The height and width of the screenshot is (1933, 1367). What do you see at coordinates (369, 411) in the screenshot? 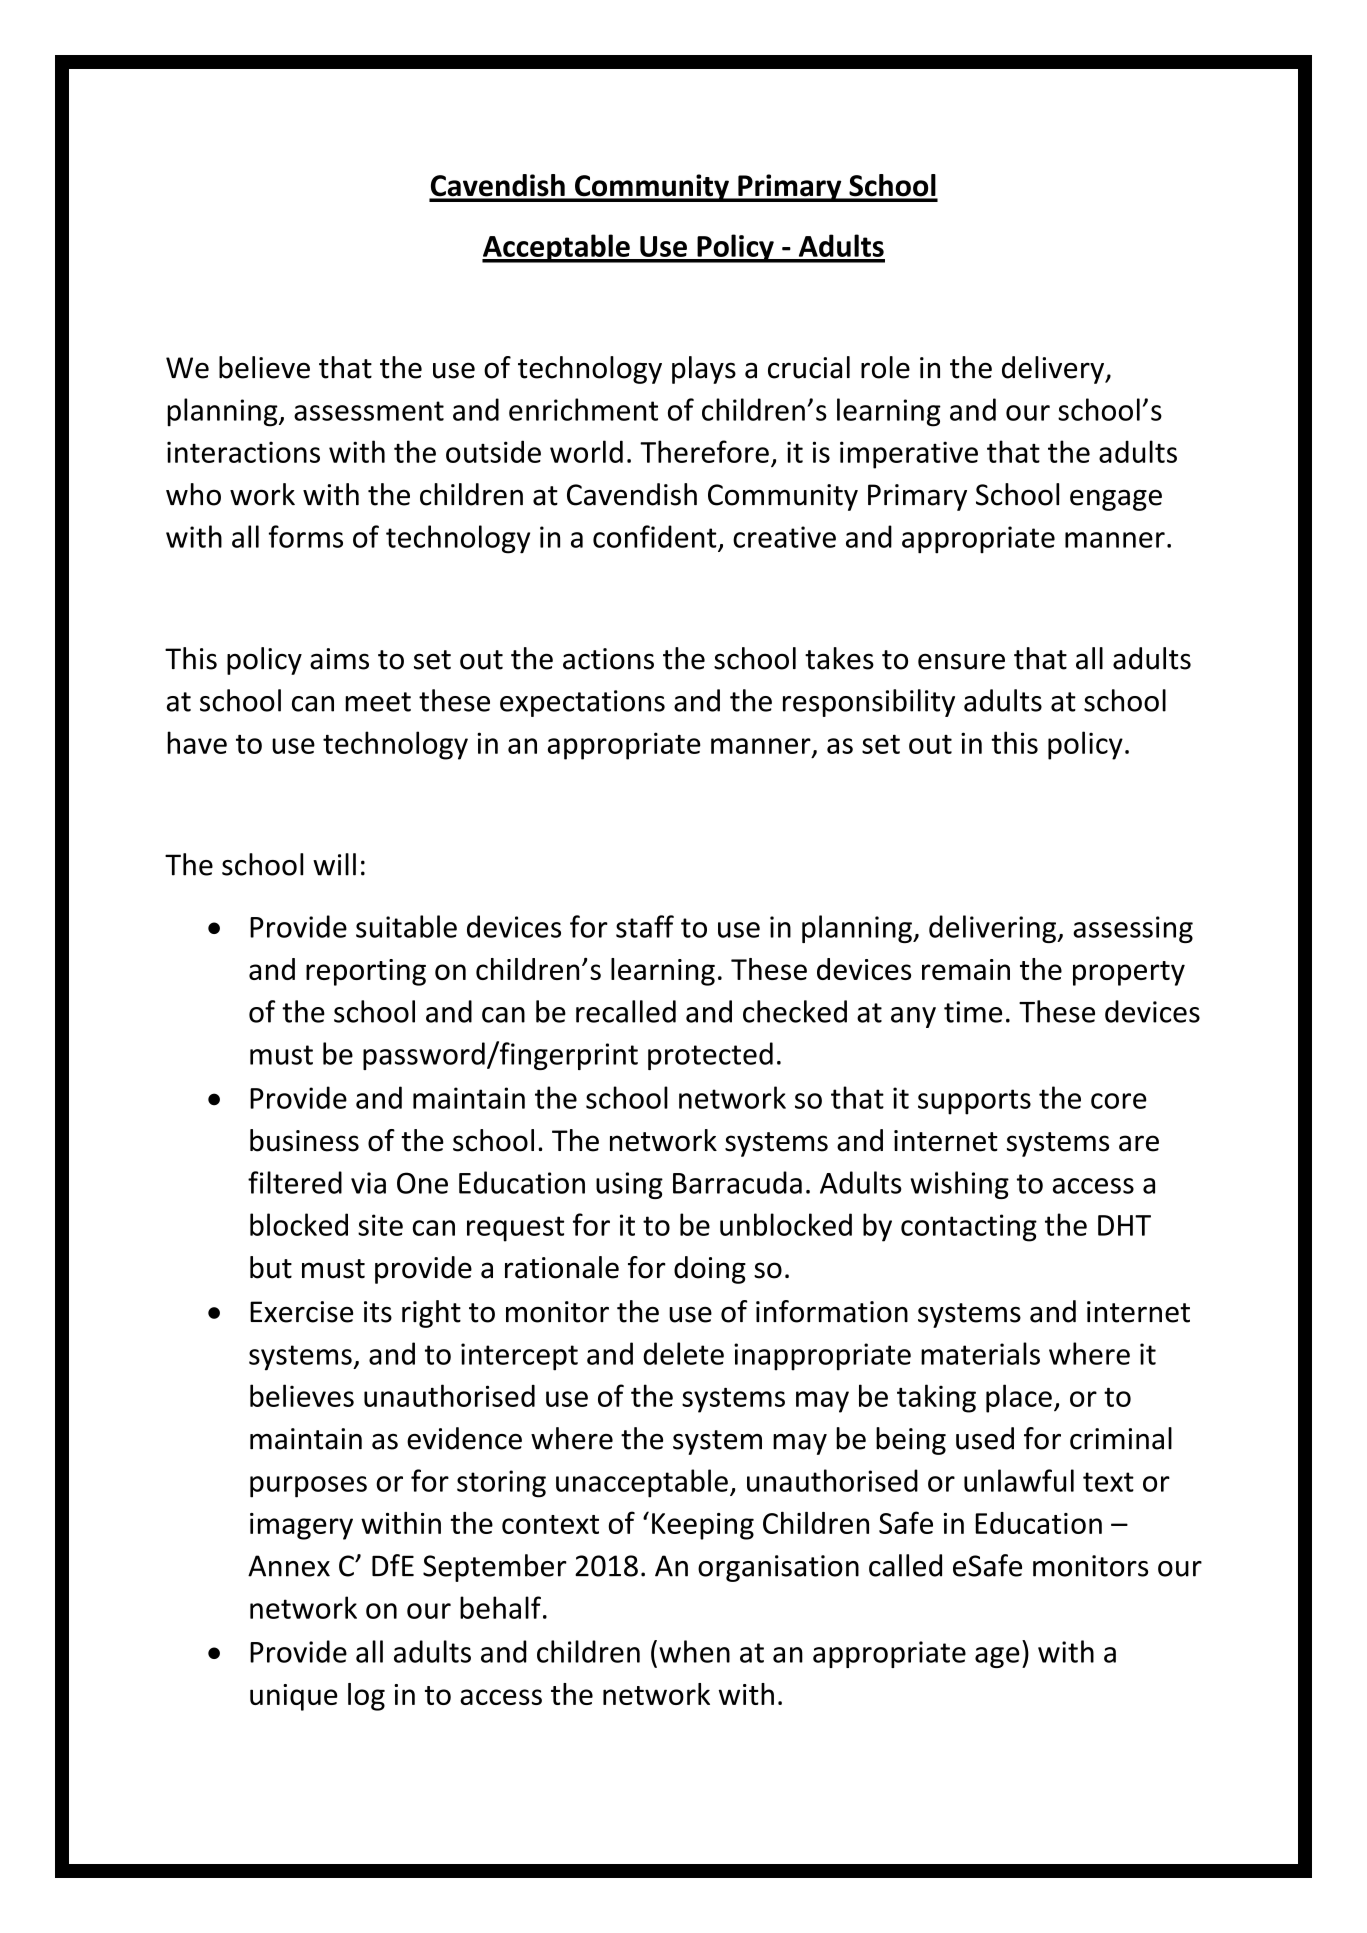
I see `assessment` at bounding box center [369, 411].
